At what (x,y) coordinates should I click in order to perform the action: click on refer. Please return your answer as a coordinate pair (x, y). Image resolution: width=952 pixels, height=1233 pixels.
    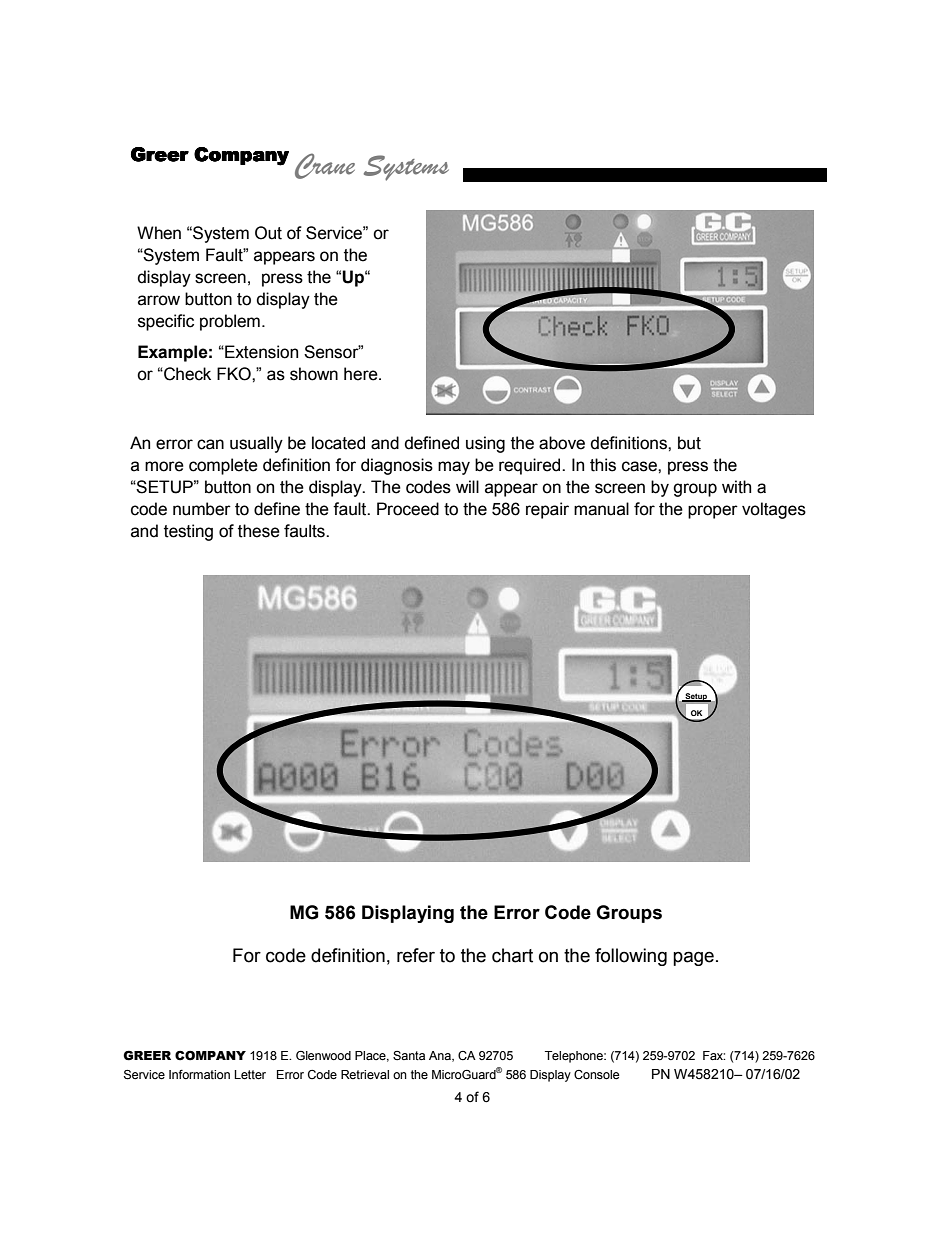
    Looking at the image, I should click on (416, 955).
